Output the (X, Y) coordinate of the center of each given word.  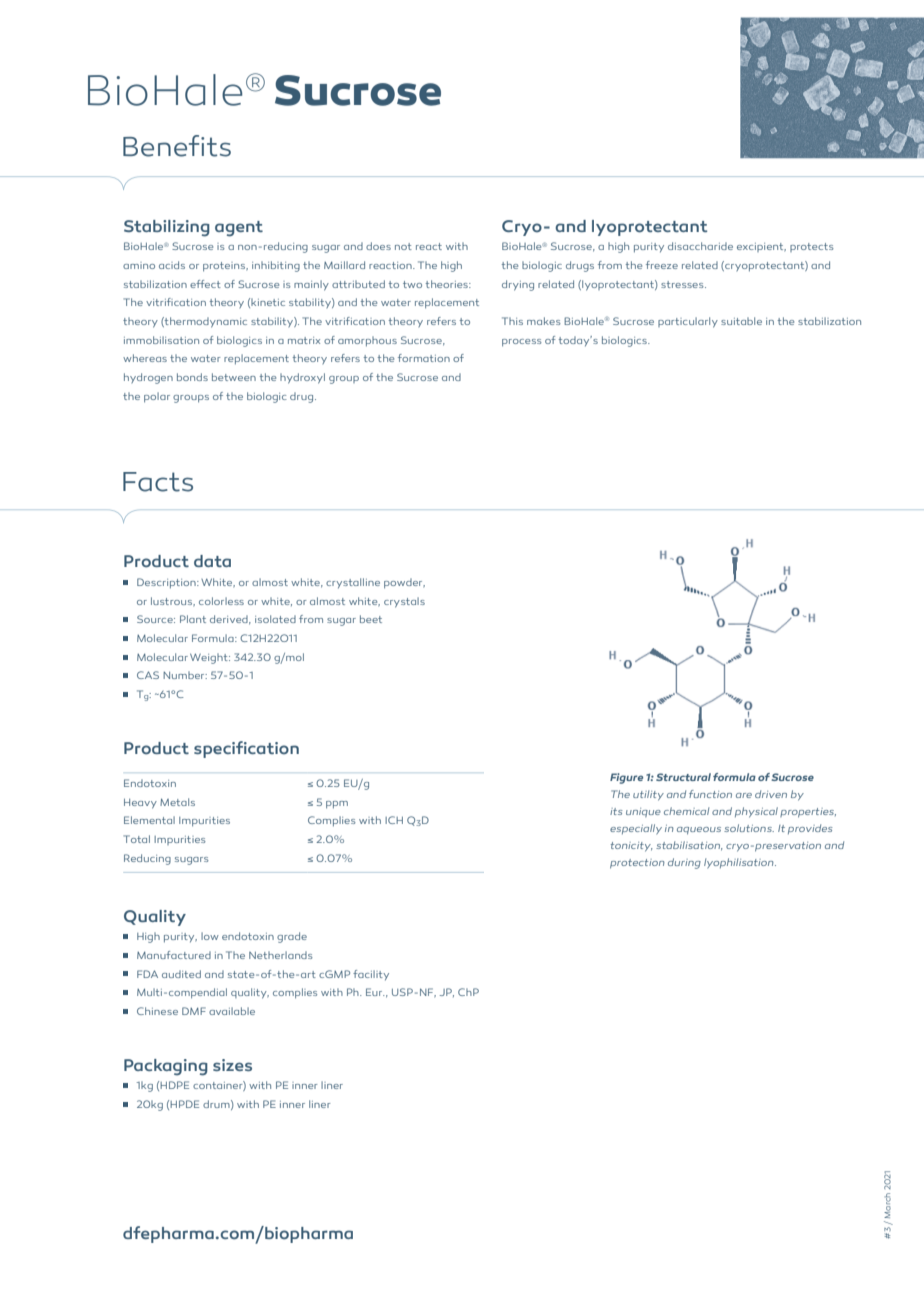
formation (424, 358)
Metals (177, 802)
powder (404, 583)
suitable (741, 321)
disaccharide (700, 246)
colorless (221, 601)
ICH (394, 820)
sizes (232, 1065)
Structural (683, 777)
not (403, 246)
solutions (749, 828)
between (234, 377)
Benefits (177, 146)
